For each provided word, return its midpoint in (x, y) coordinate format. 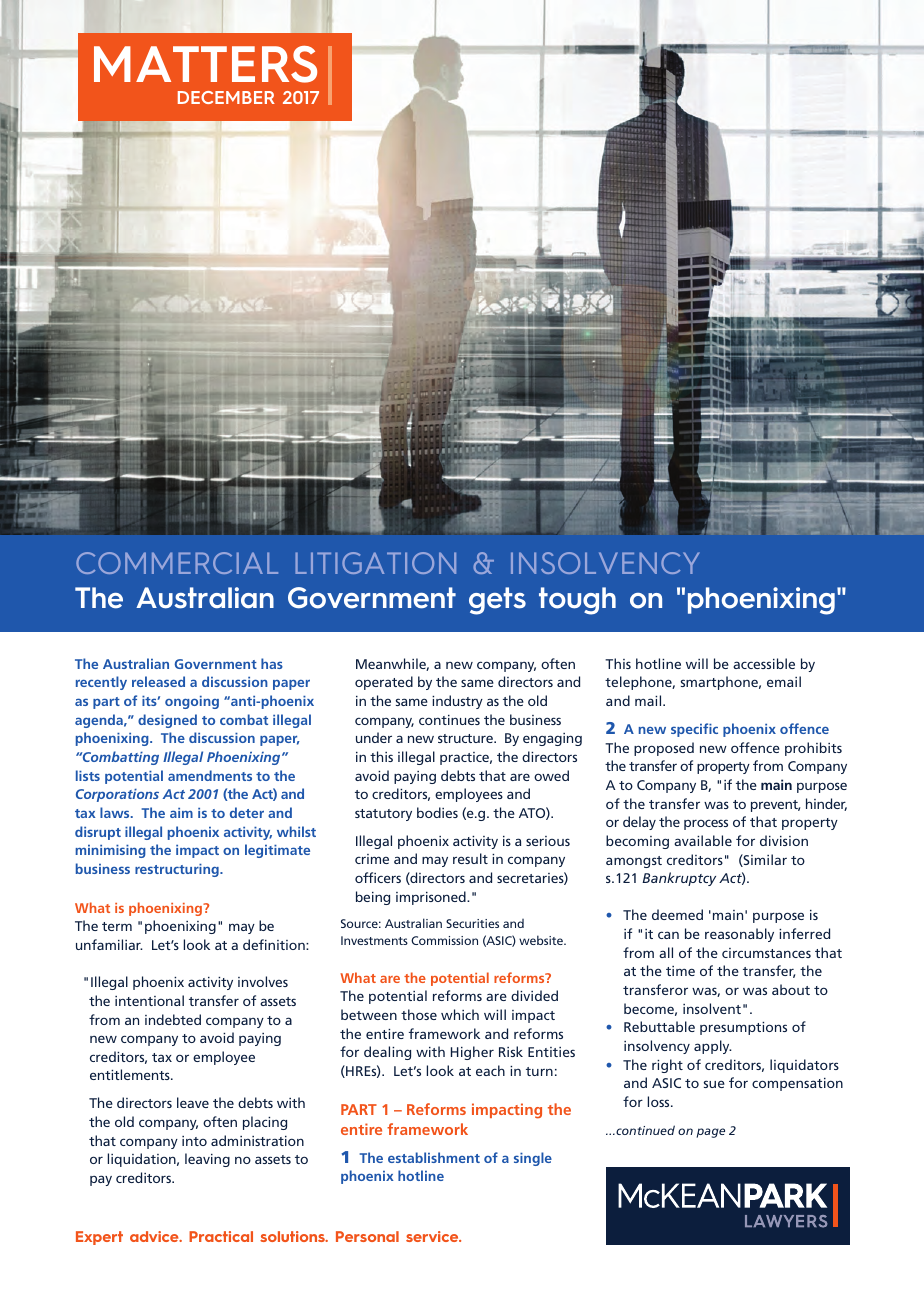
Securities (472, 923)
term (117, 926)
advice (155, 1236)
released (158, 681)
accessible (764, 663)
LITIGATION (375, 563)
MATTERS (205, 64)
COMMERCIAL (177, 563)
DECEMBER (226, 97)
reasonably (739, 935)
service (433, 1236)
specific (694, 730)
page (710, 1133)
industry (457, 702)
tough (577, 601)
